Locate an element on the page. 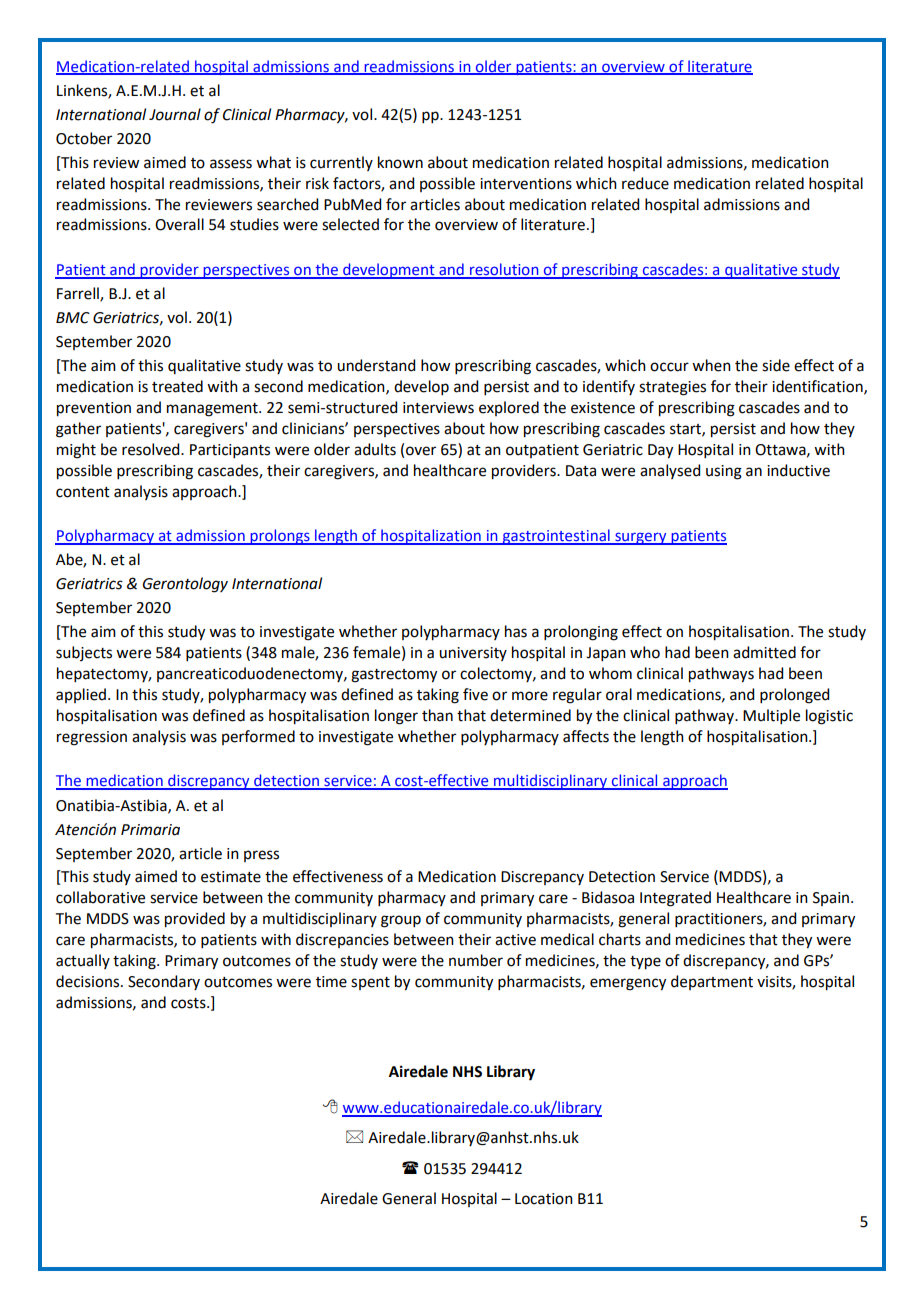 This page has height=1308, width=924. reduce is located at coordinates (645, 183).
